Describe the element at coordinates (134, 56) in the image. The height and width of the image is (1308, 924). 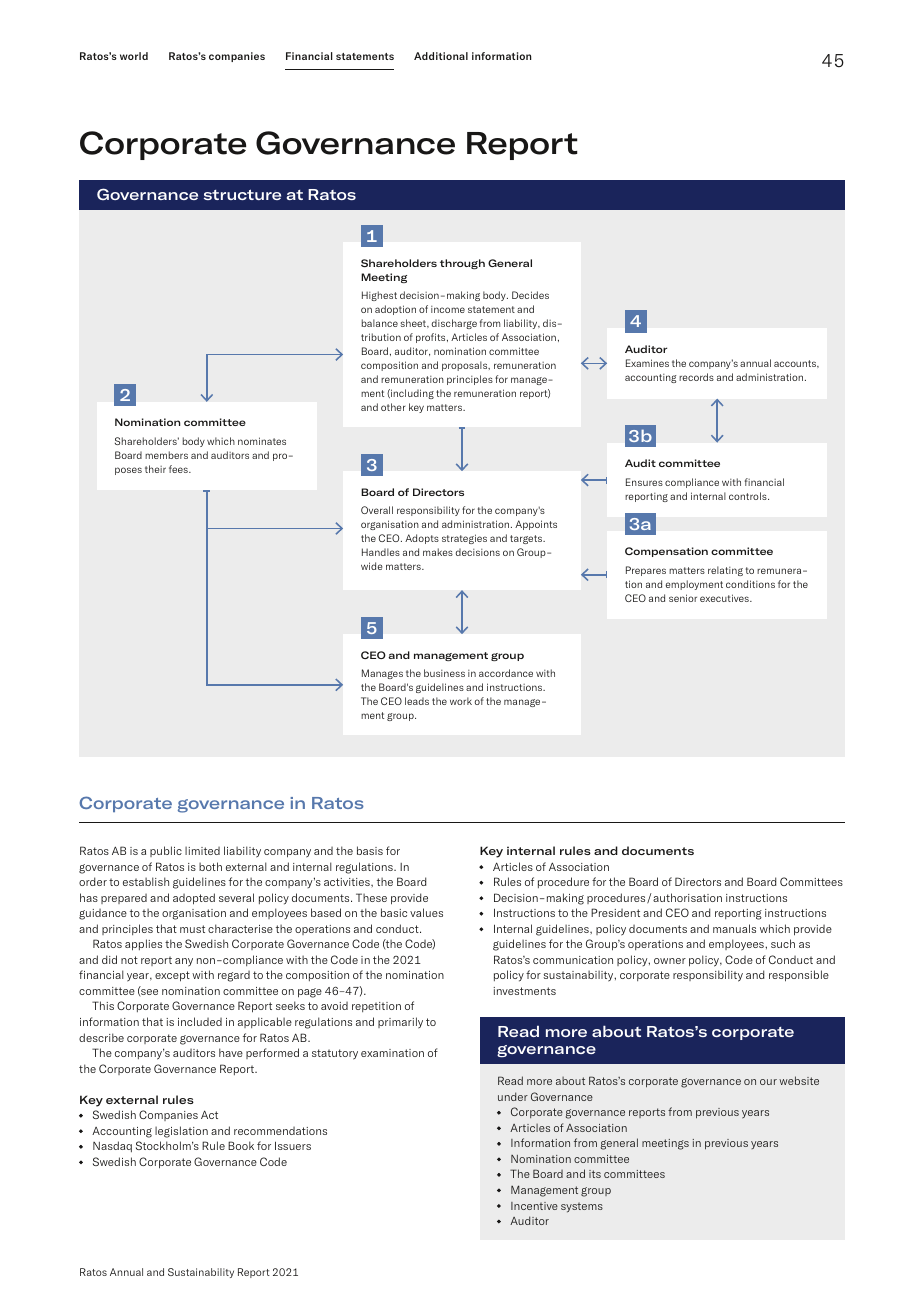
I see `world` at that location.
